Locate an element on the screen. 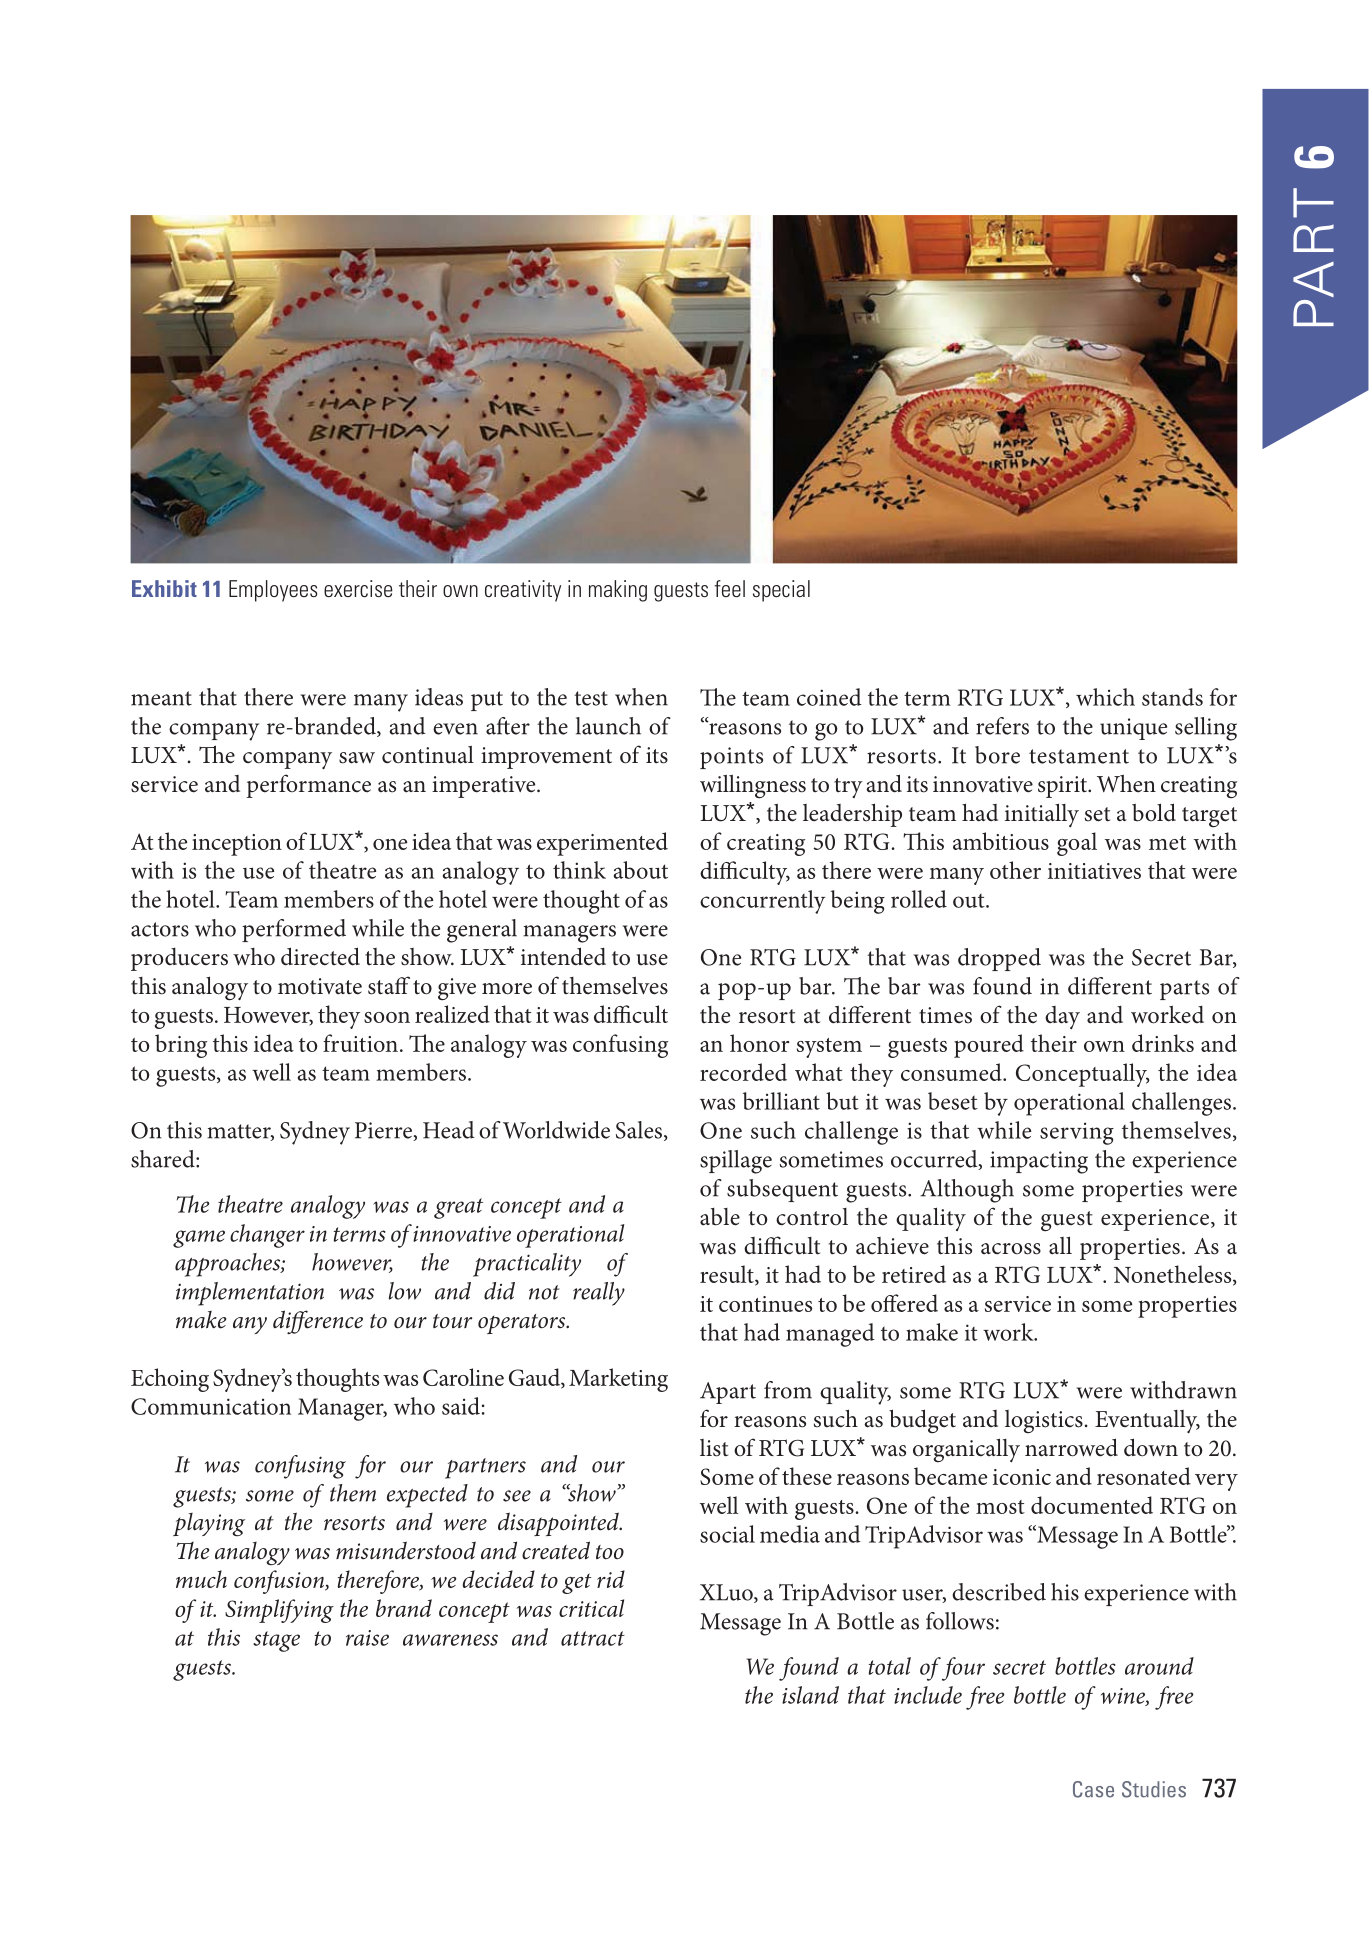  logistics is located at coordinates (1044, 1421).
